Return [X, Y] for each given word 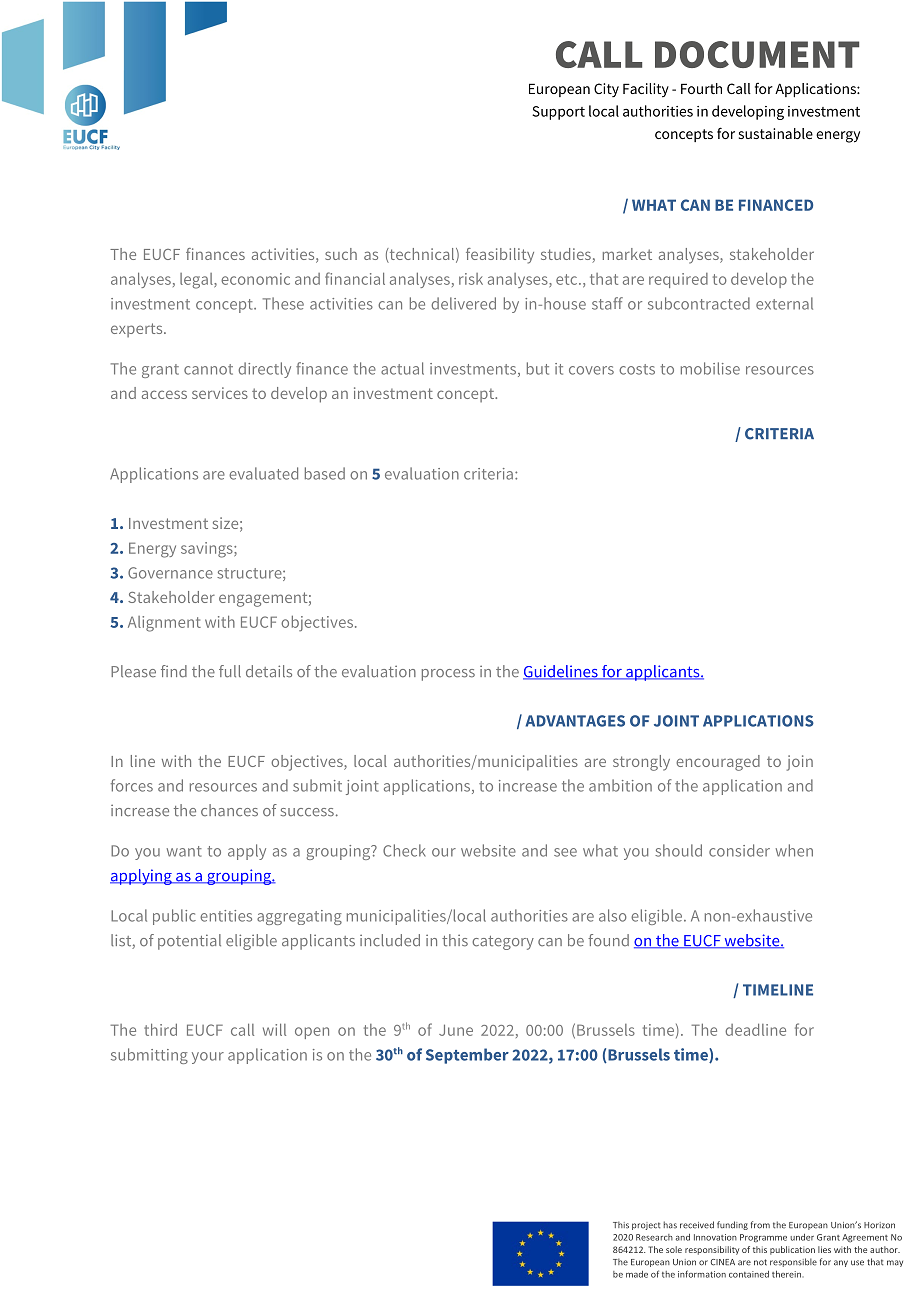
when [794, 850]
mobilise [710, 368]
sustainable [776, 133]
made [637, 1274]
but [538, 368]
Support [558, 113]
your [208, 1058]
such [341, 254]
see [565, 852]
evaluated [263, 473]
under [802, 1237]
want [184, 851]
